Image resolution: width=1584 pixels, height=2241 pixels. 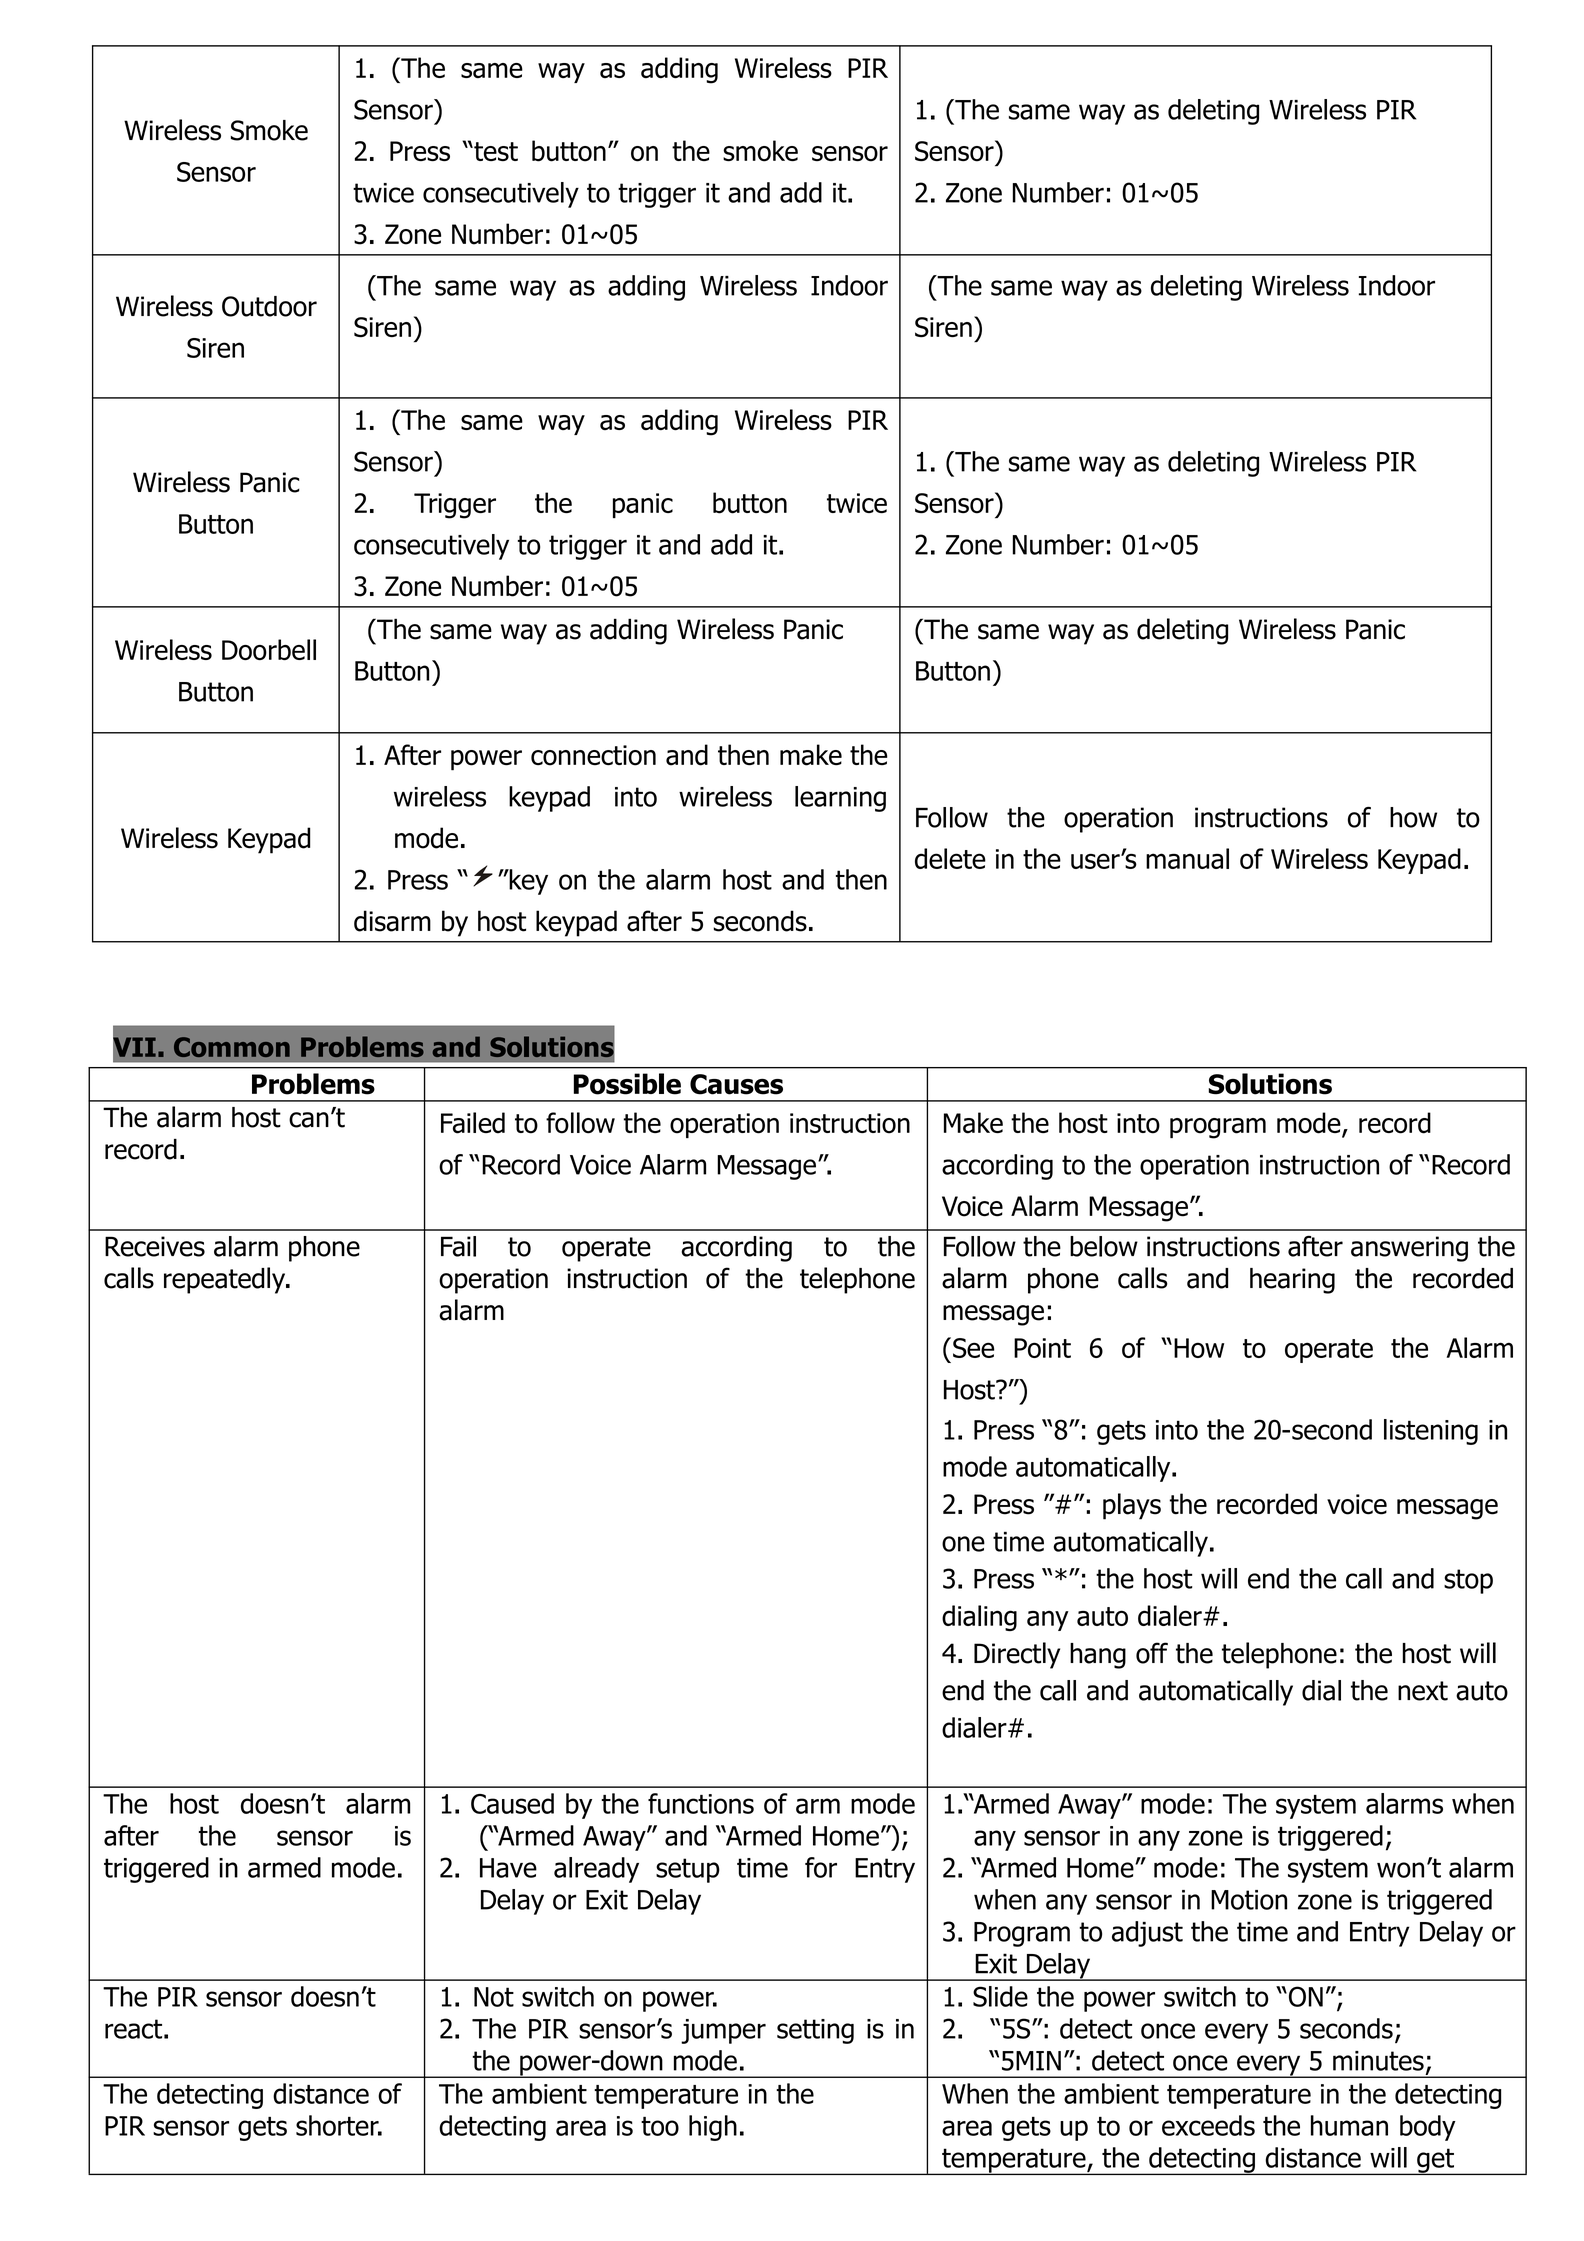 I want to click on manual, so click(x=1187, y=858).
